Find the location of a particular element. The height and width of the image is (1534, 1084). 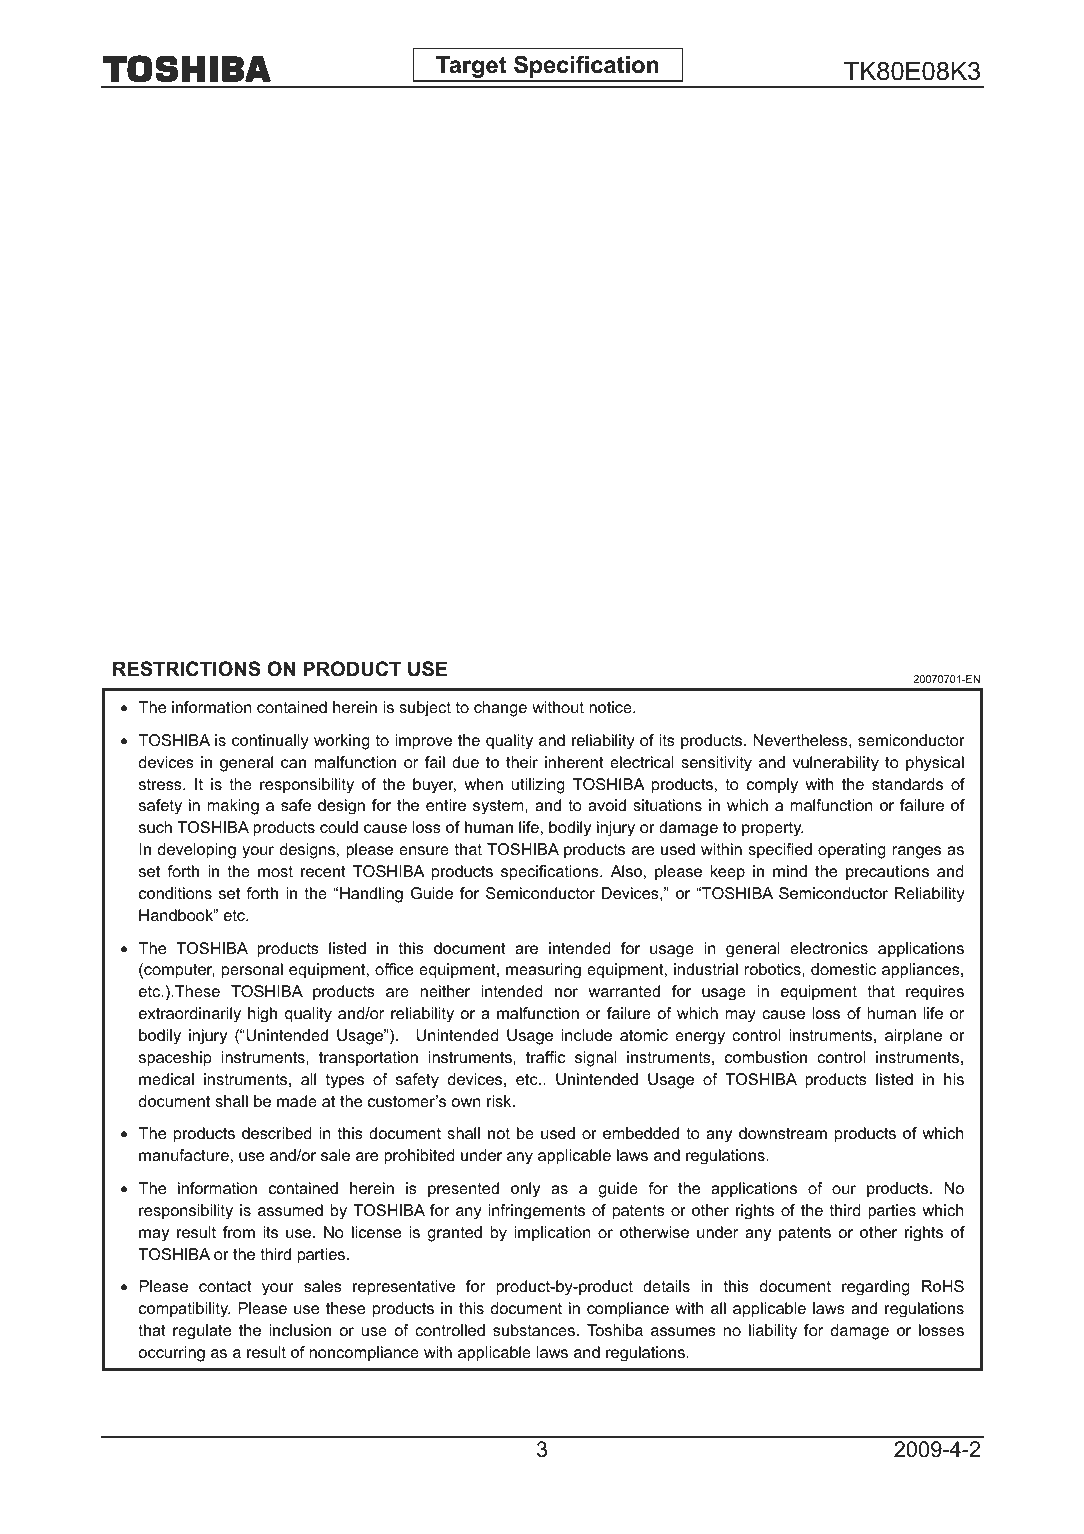

electronics is located at coordinates (829, 948).
